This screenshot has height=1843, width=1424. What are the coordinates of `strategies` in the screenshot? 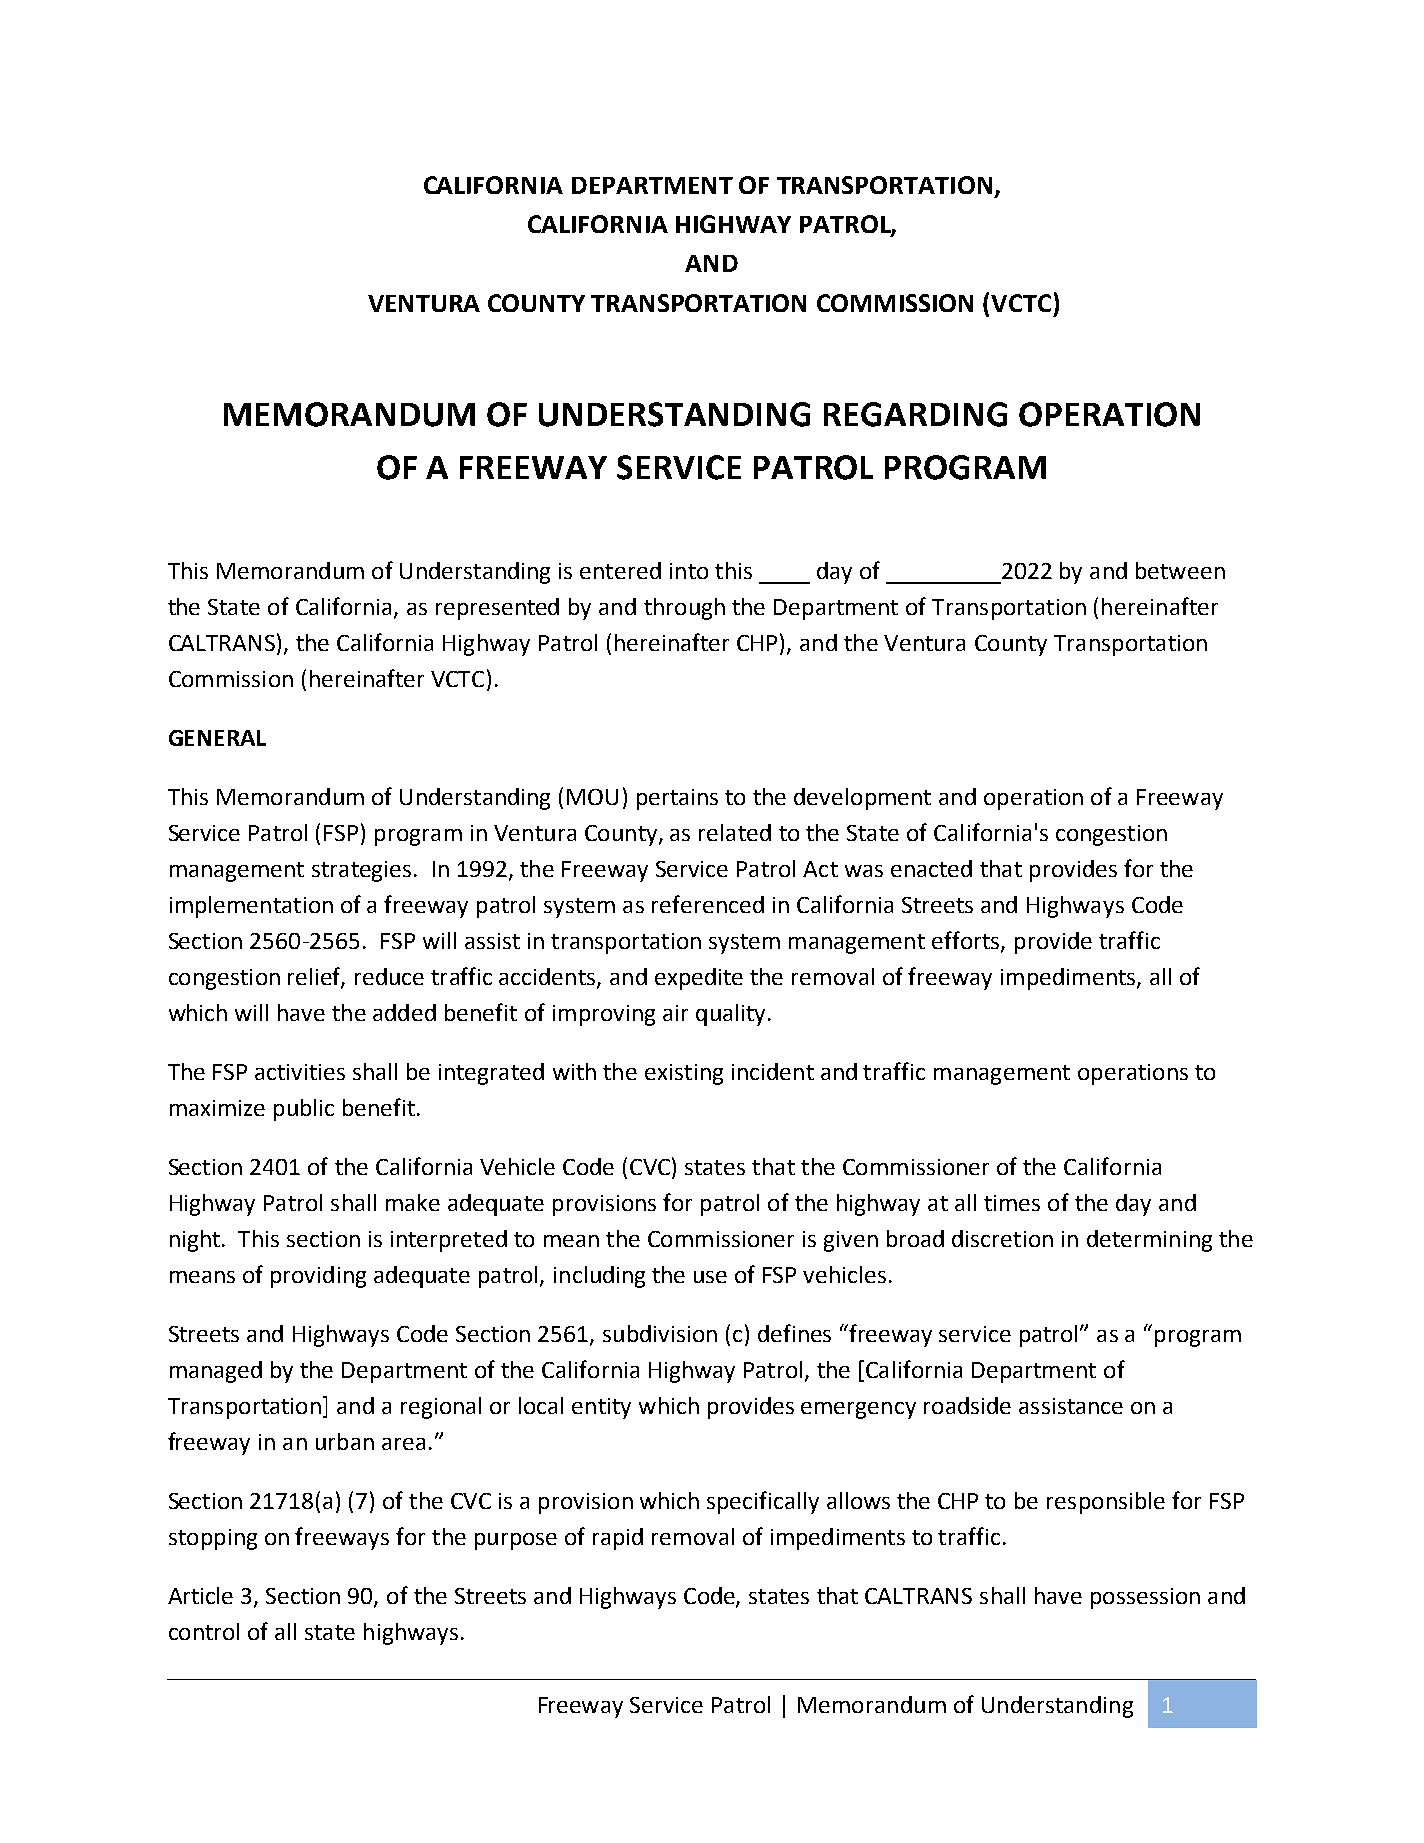 It's located at (361, 871).
